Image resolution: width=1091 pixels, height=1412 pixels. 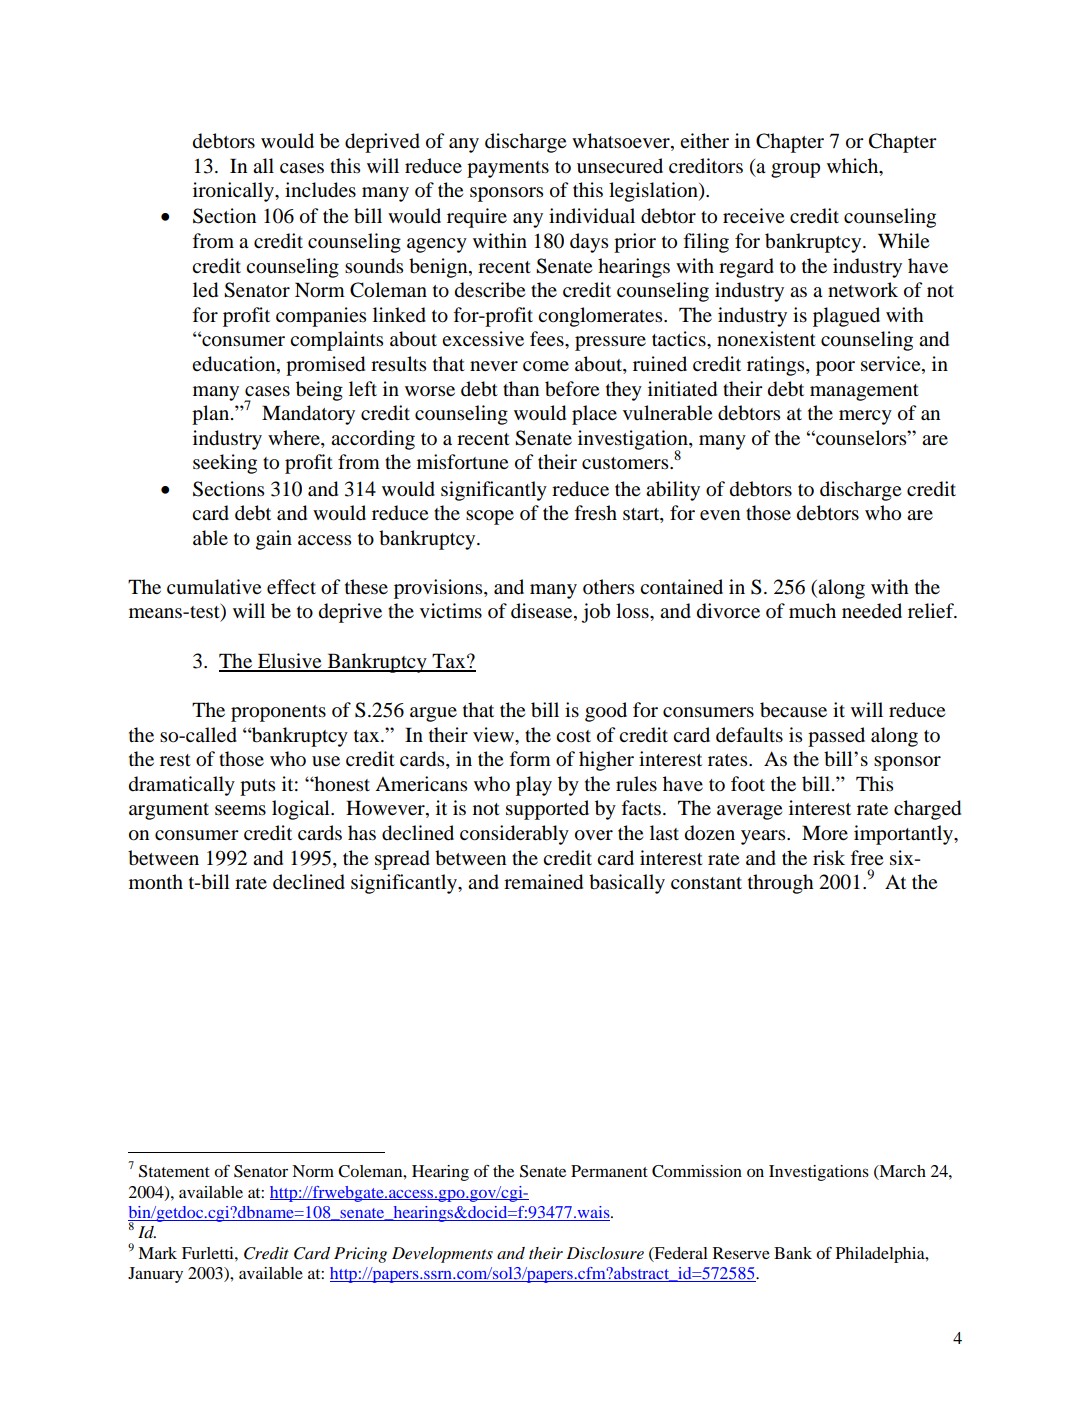 I want to click on Disclosure, so click(x=605, y=1253).
